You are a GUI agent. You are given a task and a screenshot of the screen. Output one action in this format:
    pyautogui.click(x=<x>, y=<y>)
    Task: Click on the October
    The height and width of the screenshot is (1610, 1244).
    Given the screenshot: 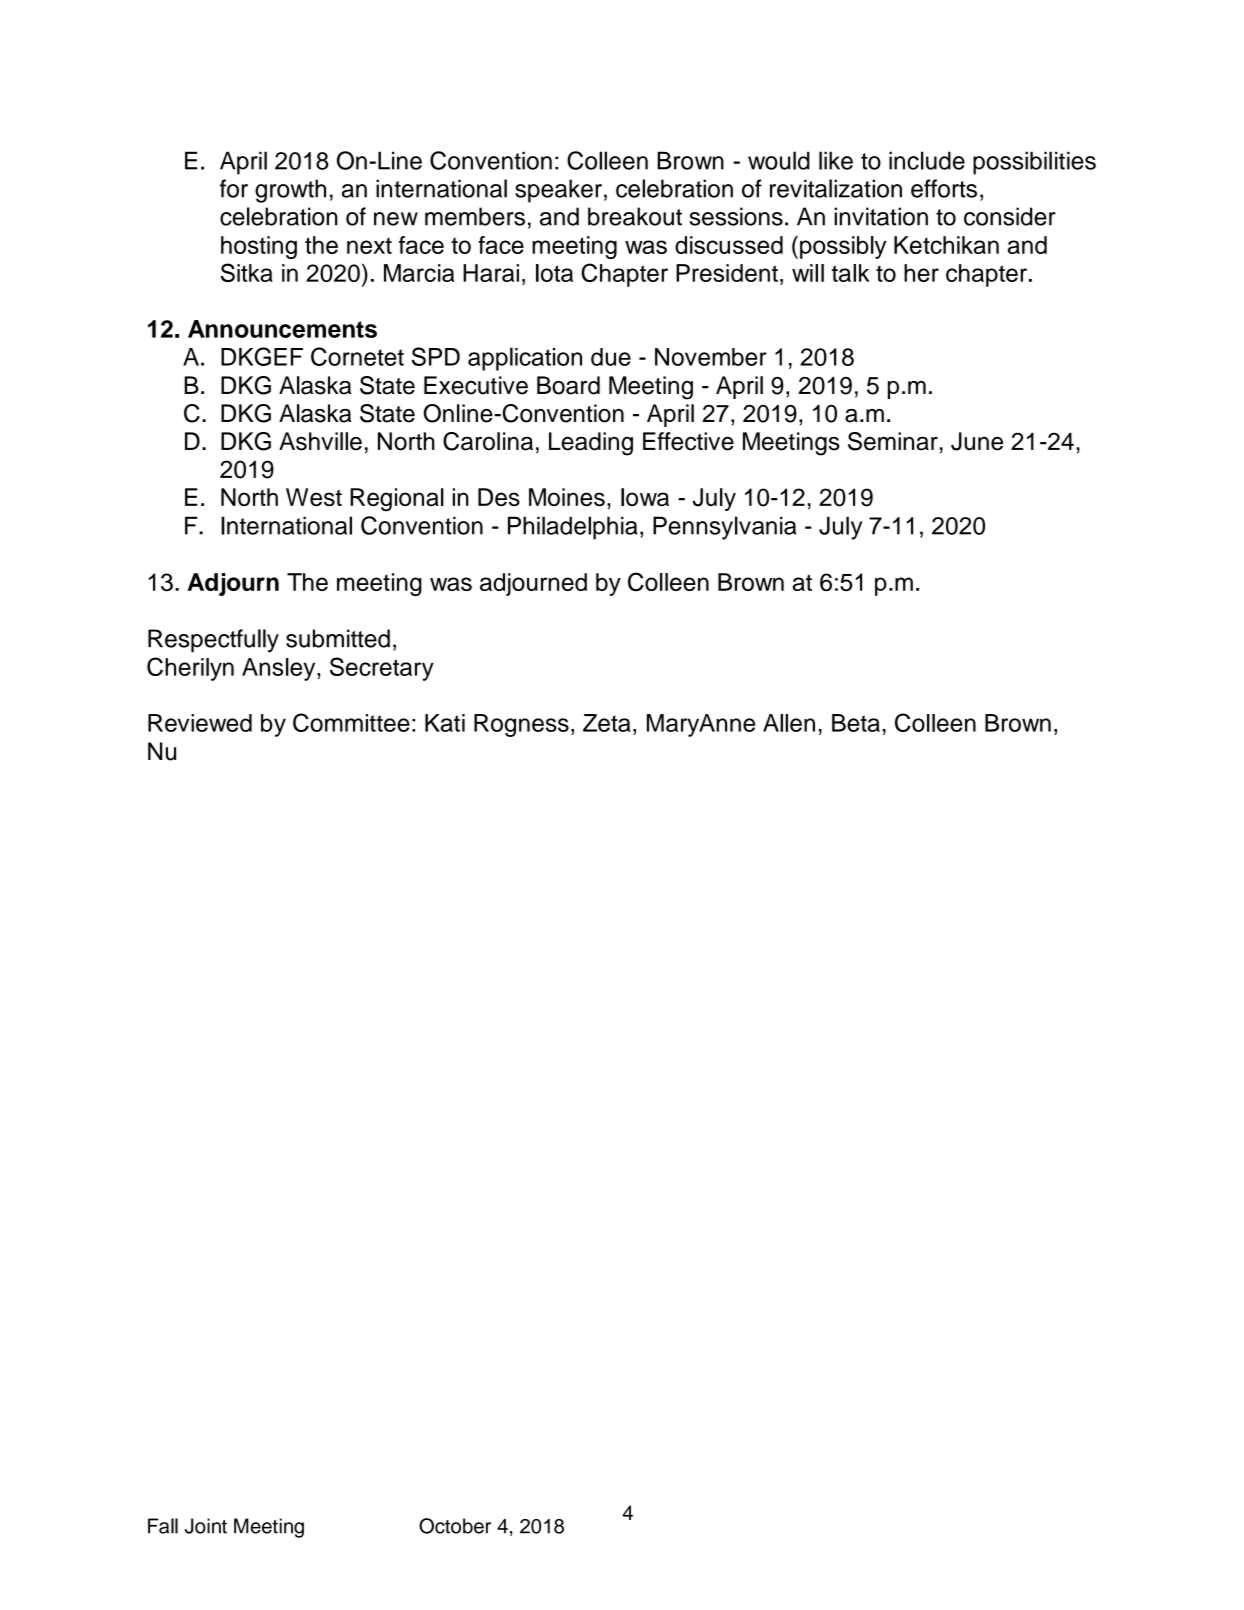 What is the action you would take?
    pyautogui.click(x=455, y=1526)
